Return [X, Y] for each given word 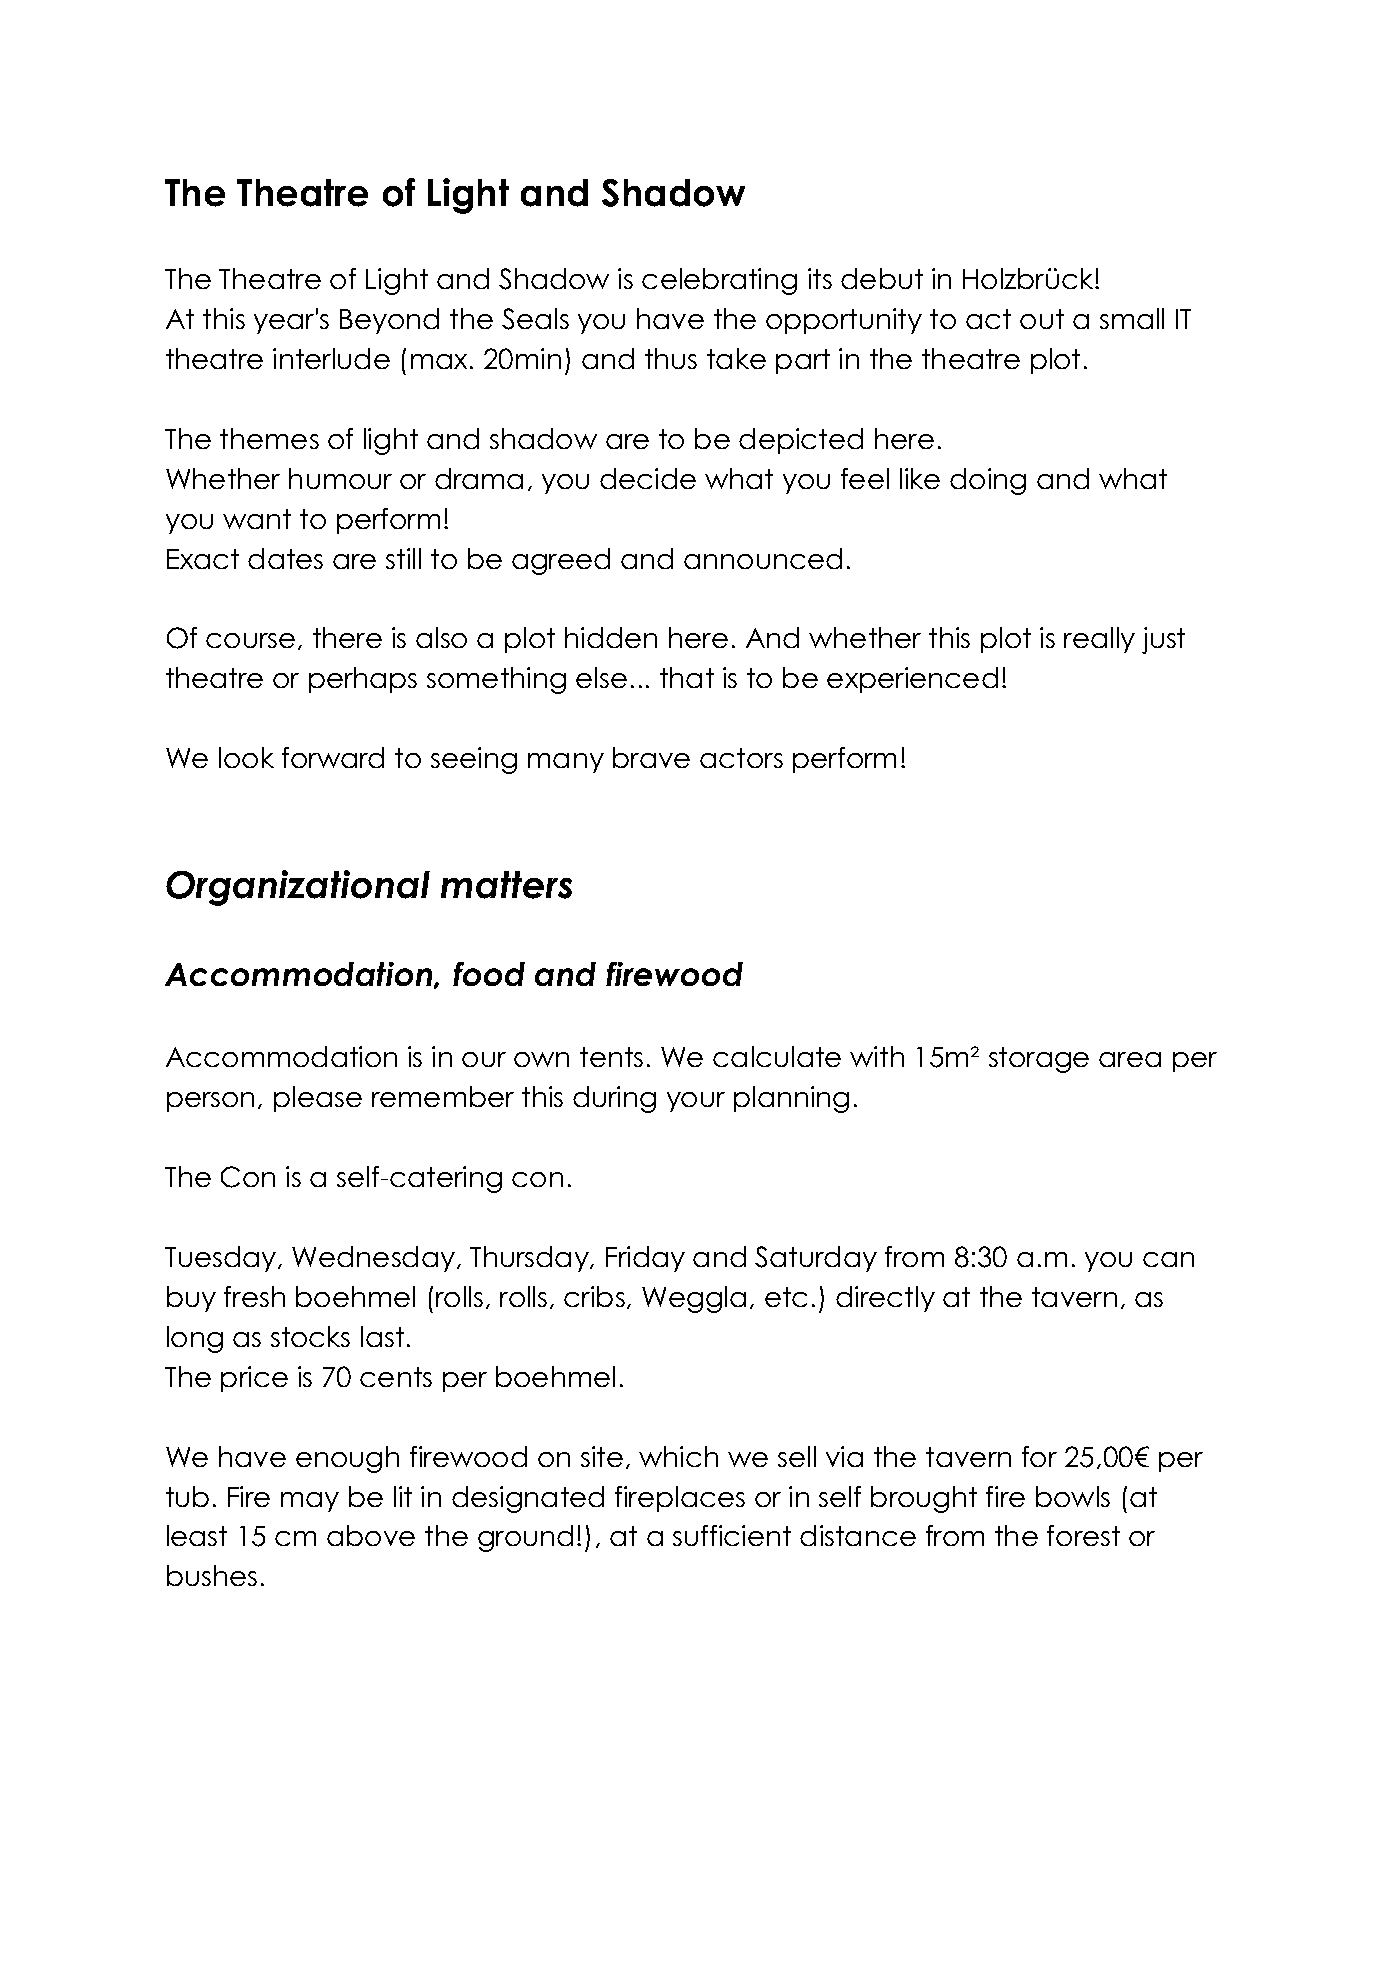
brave [651, 757]
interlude [331, 358]
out [1042, 319]
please [318, 1099]
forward [333, 757]
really [1099, 640]
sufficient [732, 1535]
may [310, 1502]
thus [671, 358]
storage [1039, 1060]
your [696, 1102]
